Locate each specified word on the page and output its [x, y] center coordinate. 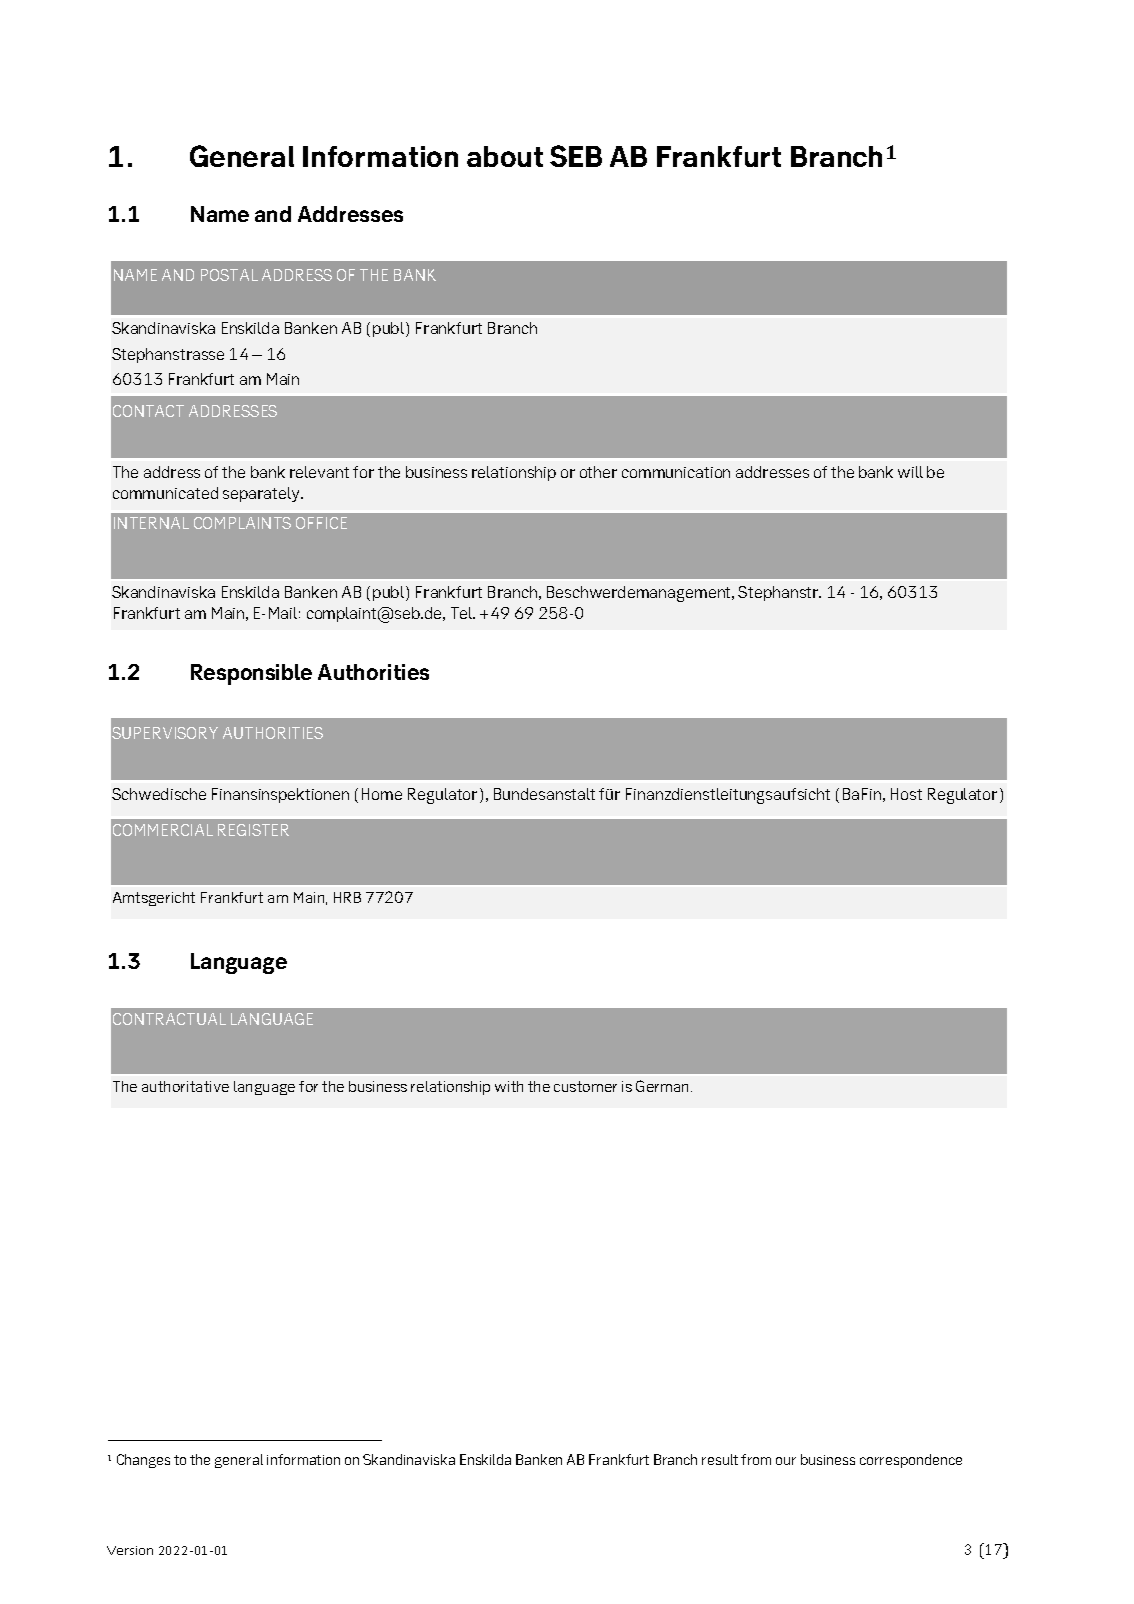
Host [906, 794]
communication [676, 472]
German [664, 1086]
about [505, 156]
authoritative [185, 1086]
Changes [143, 1461]
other [598, 472]
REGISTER [253, 830]
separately [263, 494]
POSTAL [229, 275]
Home [382, 794]
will [910, 472]
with [509, 1086]
